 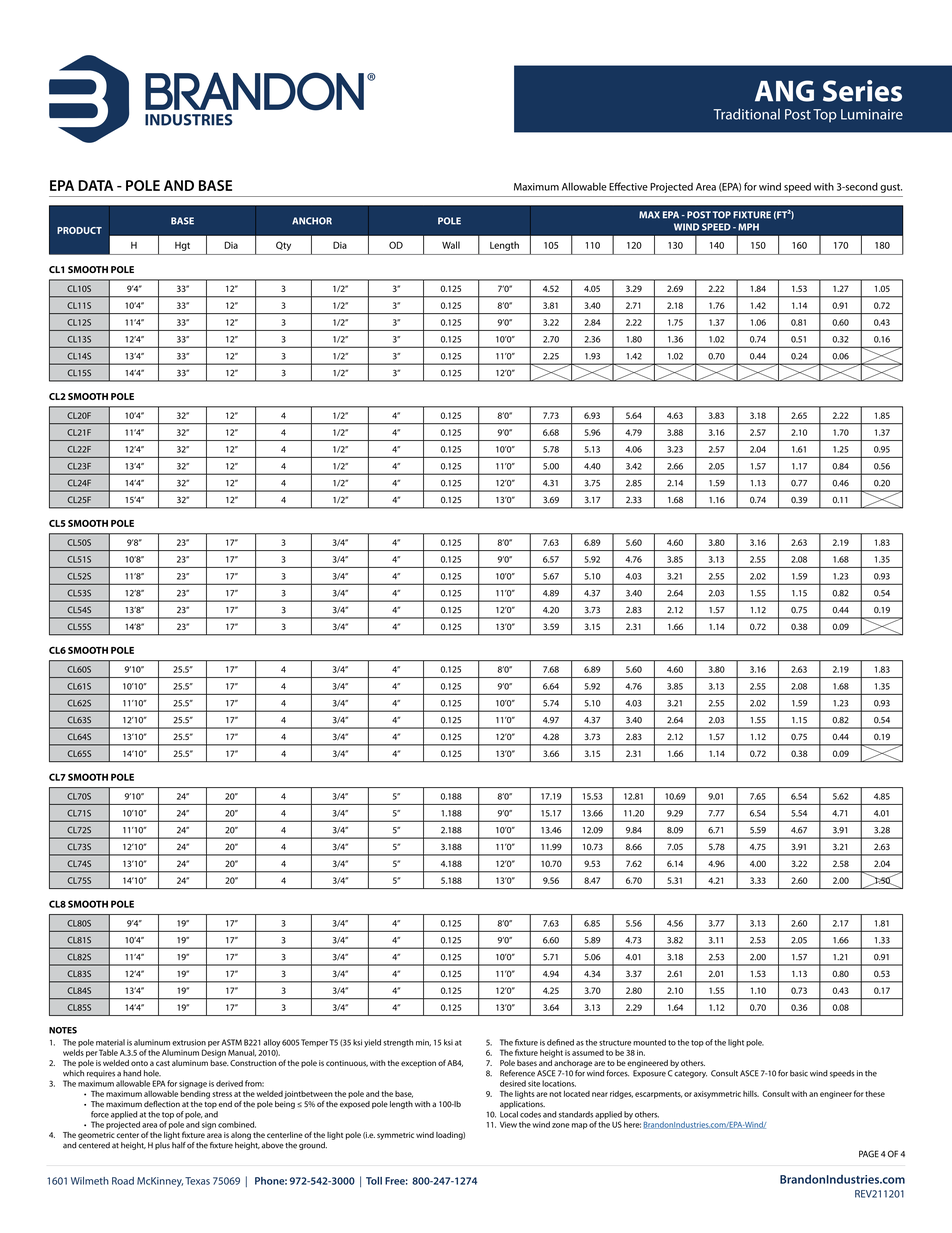 I want to click on NOTES, so click(x=63, y=1030).
